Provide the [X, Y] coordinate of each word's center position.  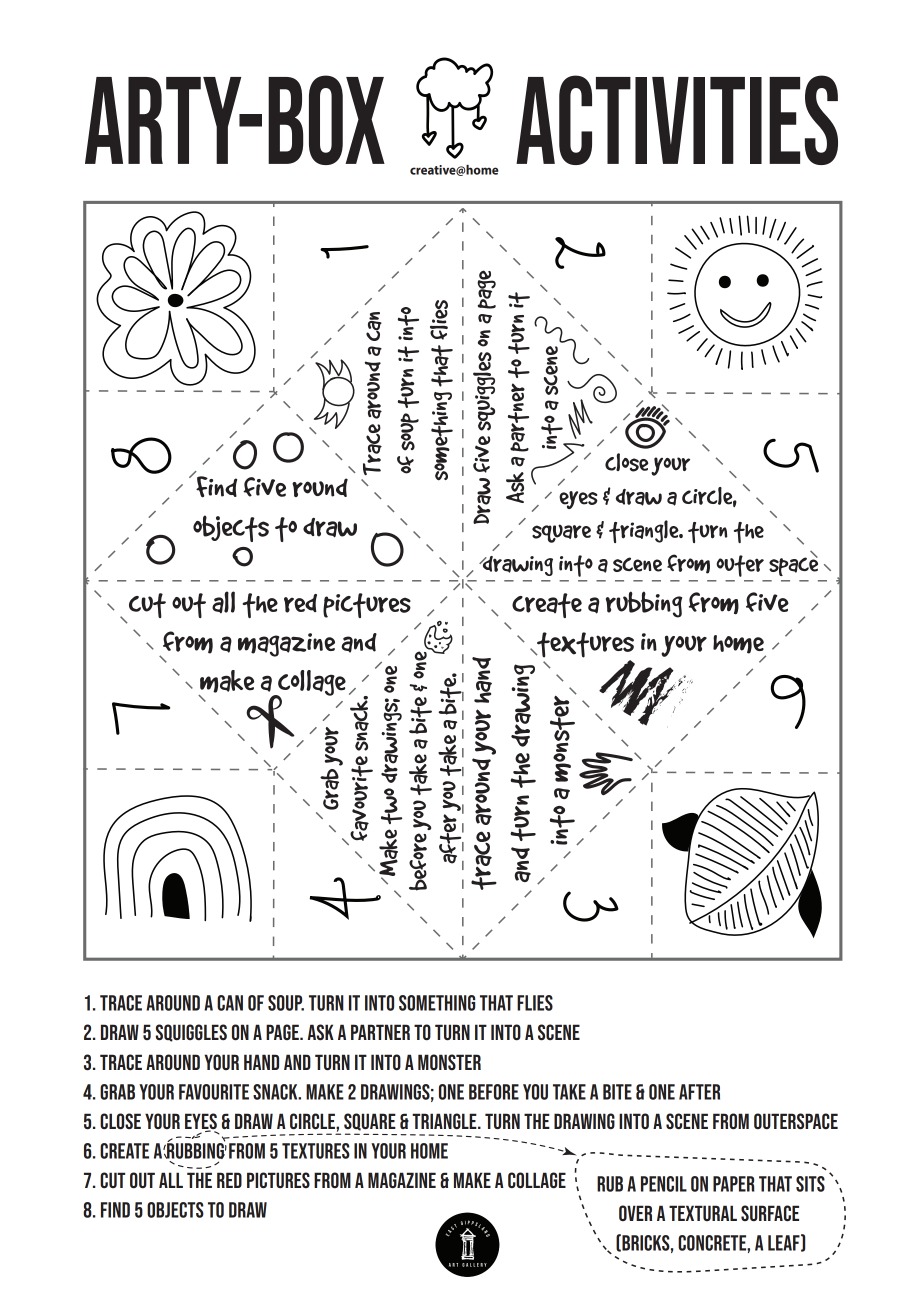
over [635, 1213]
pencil [664, 1184]
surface [770, 1213]
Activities [677, 120]
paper [734, 1184]
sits [810, 1184]
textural [703, 1213]
